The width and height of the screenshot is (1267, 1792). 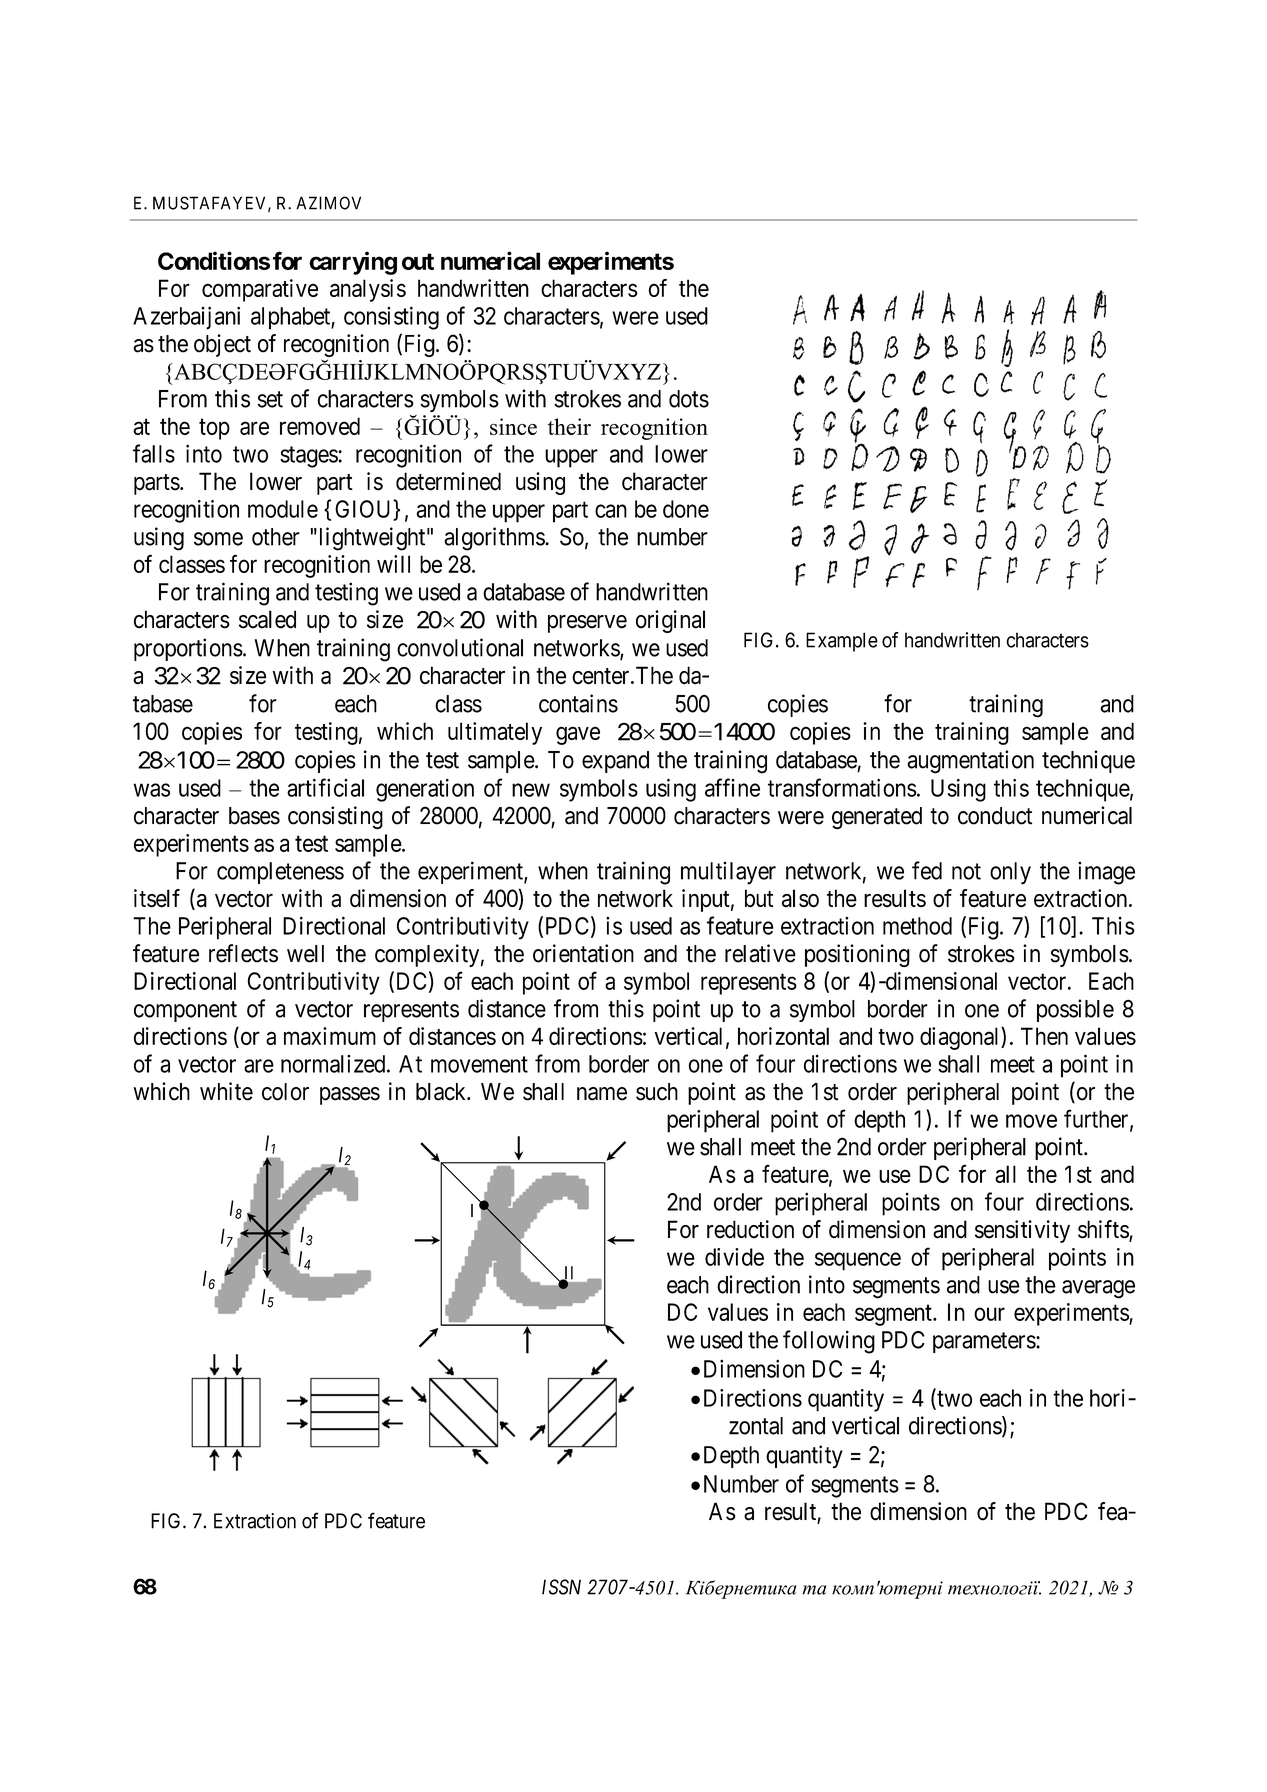 What do you see at coordinates (260, 290) in the screenshot?
I see `comparative` at bounding box center [260, 290].
